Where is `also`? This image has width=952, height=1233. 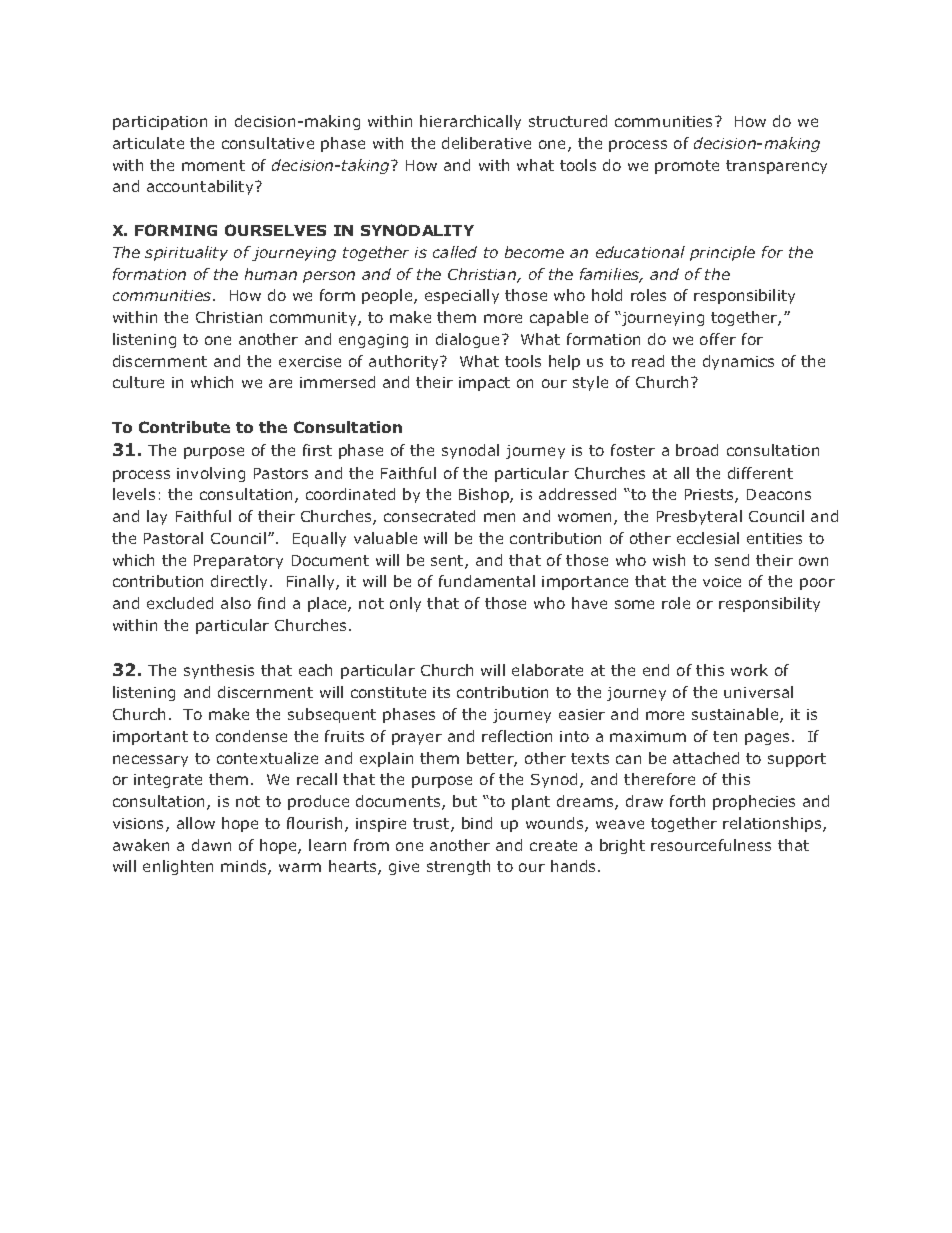 also is located at coordinates (236, 603).
